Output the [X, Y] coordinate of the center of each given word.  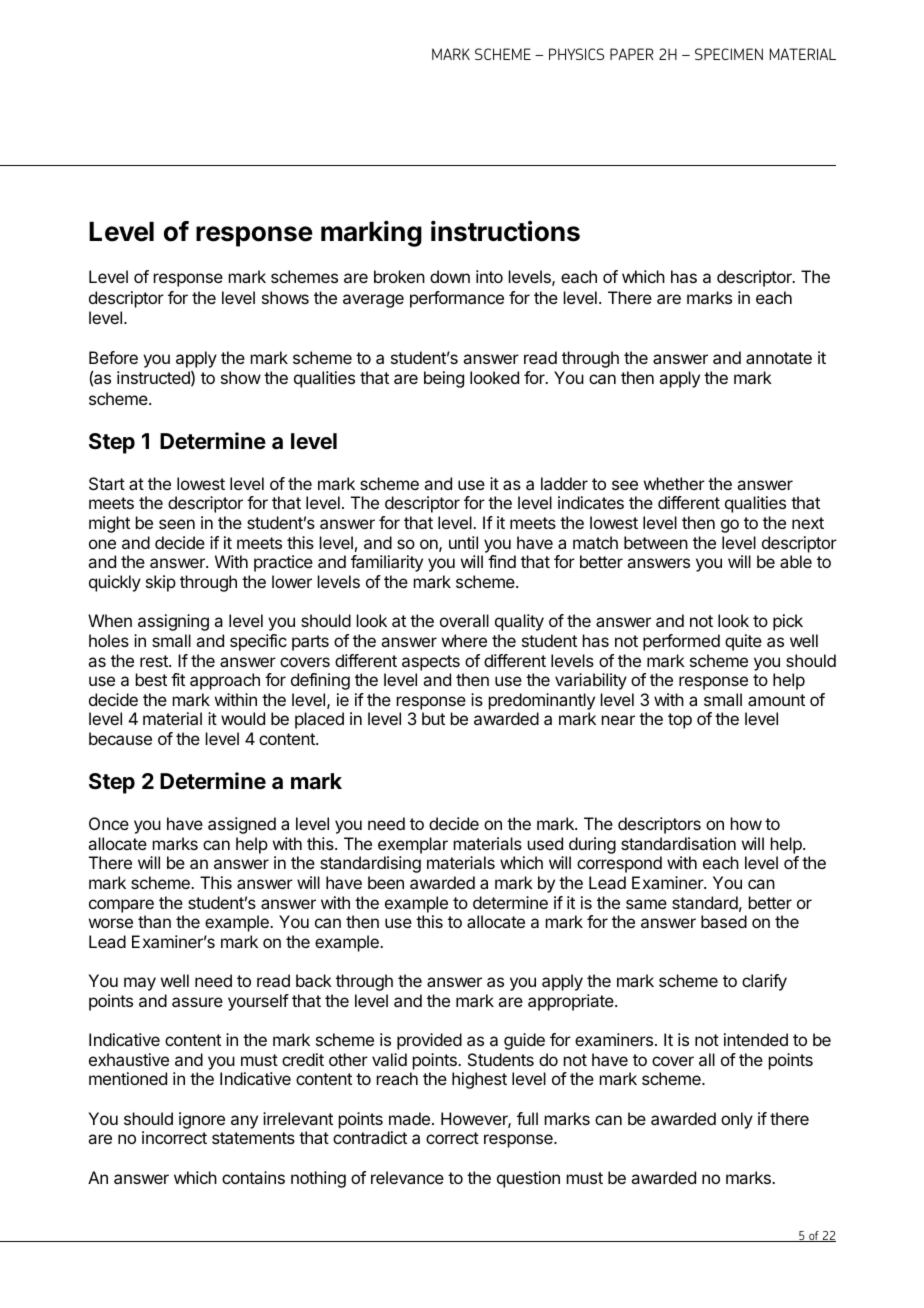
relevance [407, 1177]
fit [178, 679]
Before [113, 357]
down [450, 276]
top [680, 721]
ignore [202, 1120]
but [433, 718]
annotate [779, 358]
